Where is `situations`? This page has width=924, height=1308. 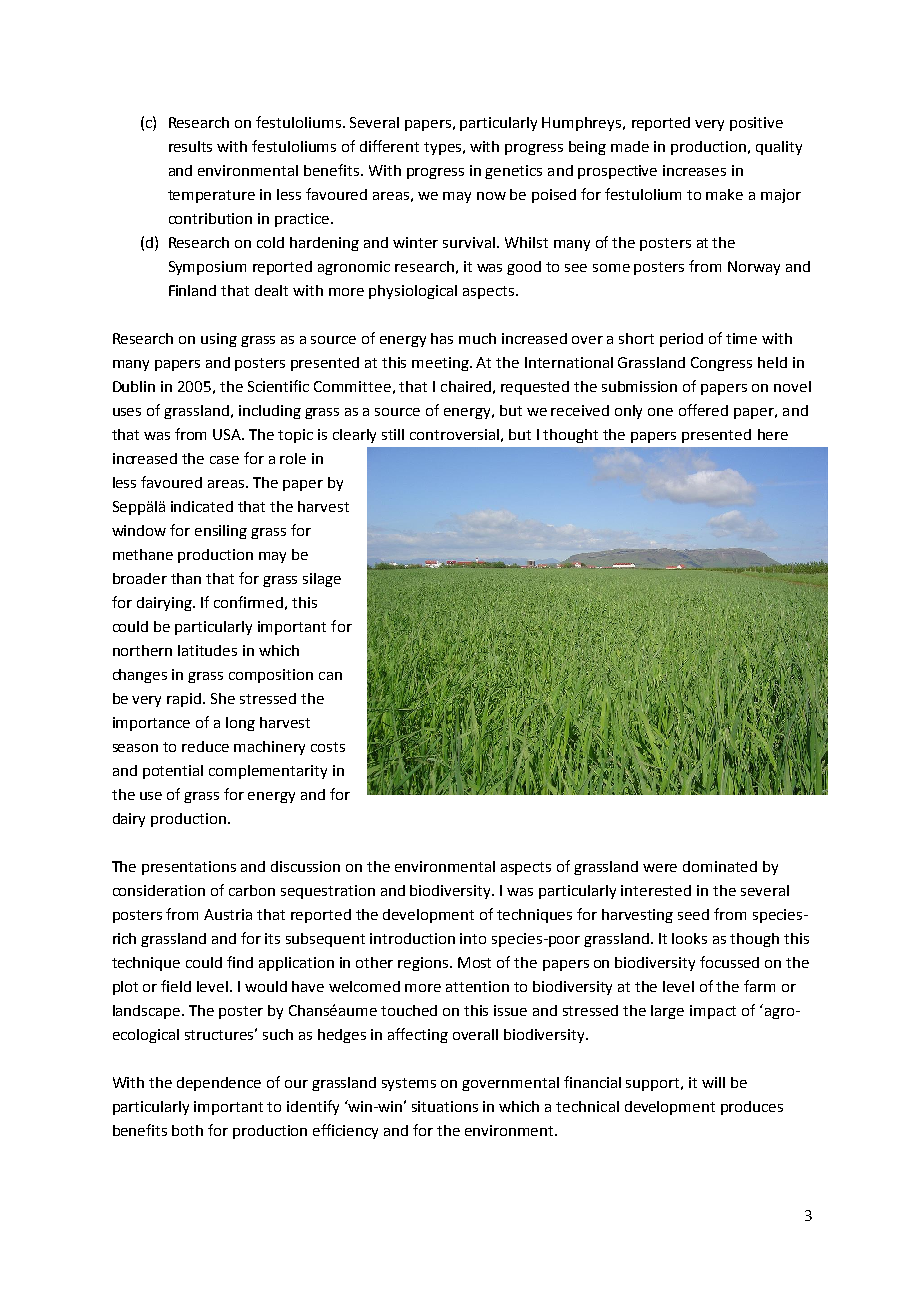 situations is located at coordinates (445, 1106).
